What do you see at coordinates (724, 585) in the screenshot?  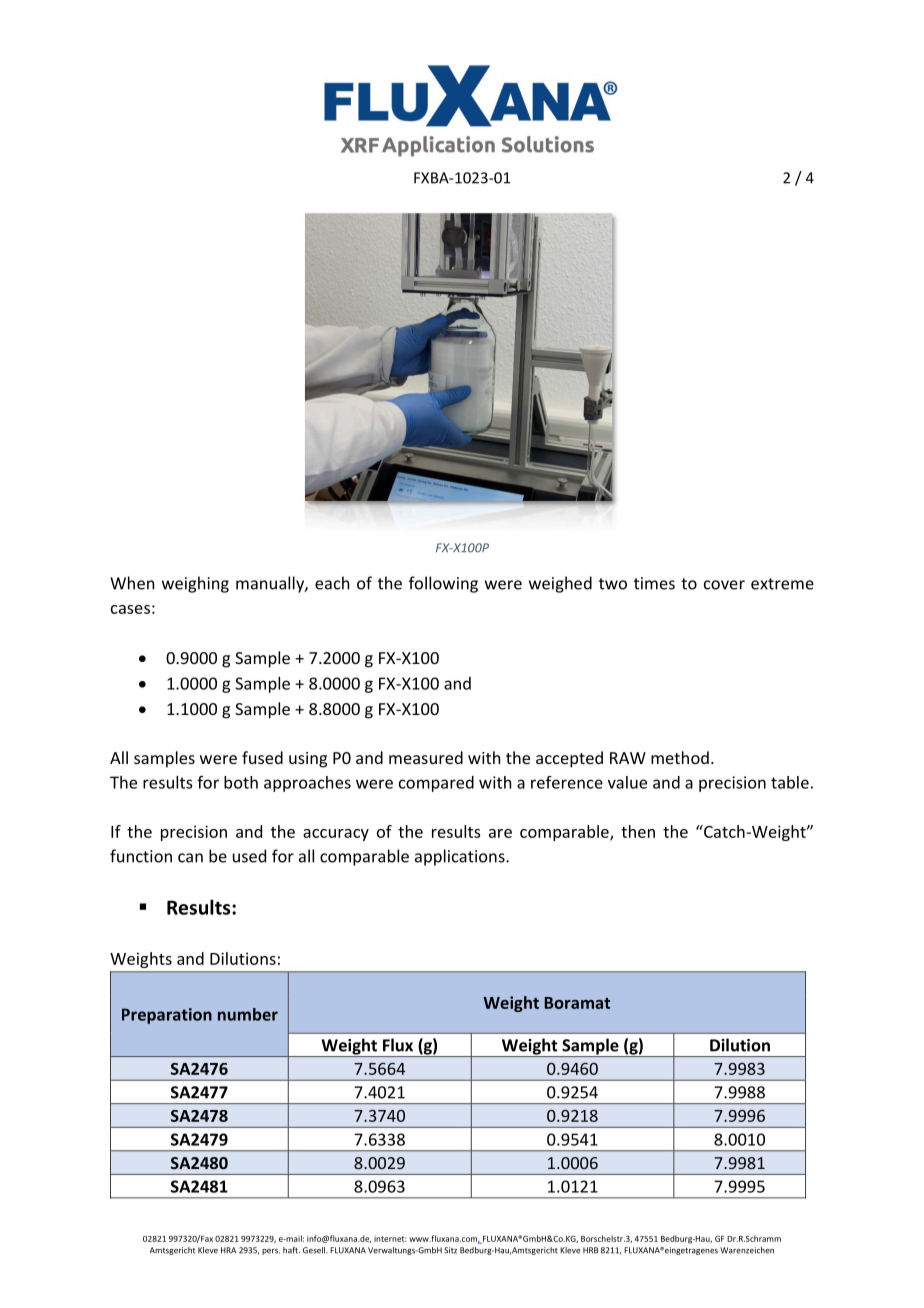 I see `cover` at bounding box center [724, 585].
